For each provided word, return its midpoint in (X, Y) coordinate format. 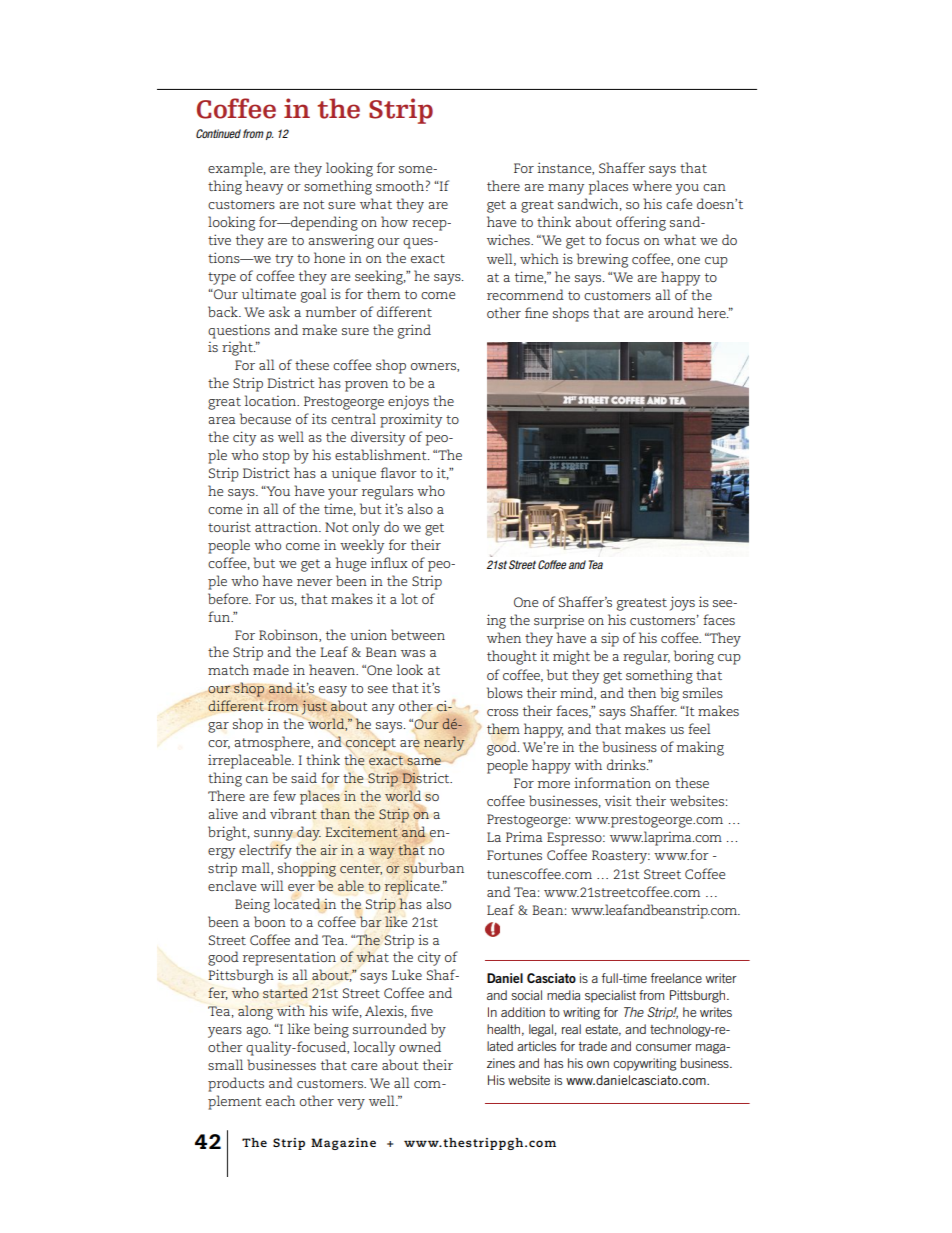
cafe (679, 203)
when (504, 637)
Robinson (289, 635)
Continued (218, 133)
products (236, 1084)
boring (694, 657)
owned (420, 1046)
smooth (400, 185)
